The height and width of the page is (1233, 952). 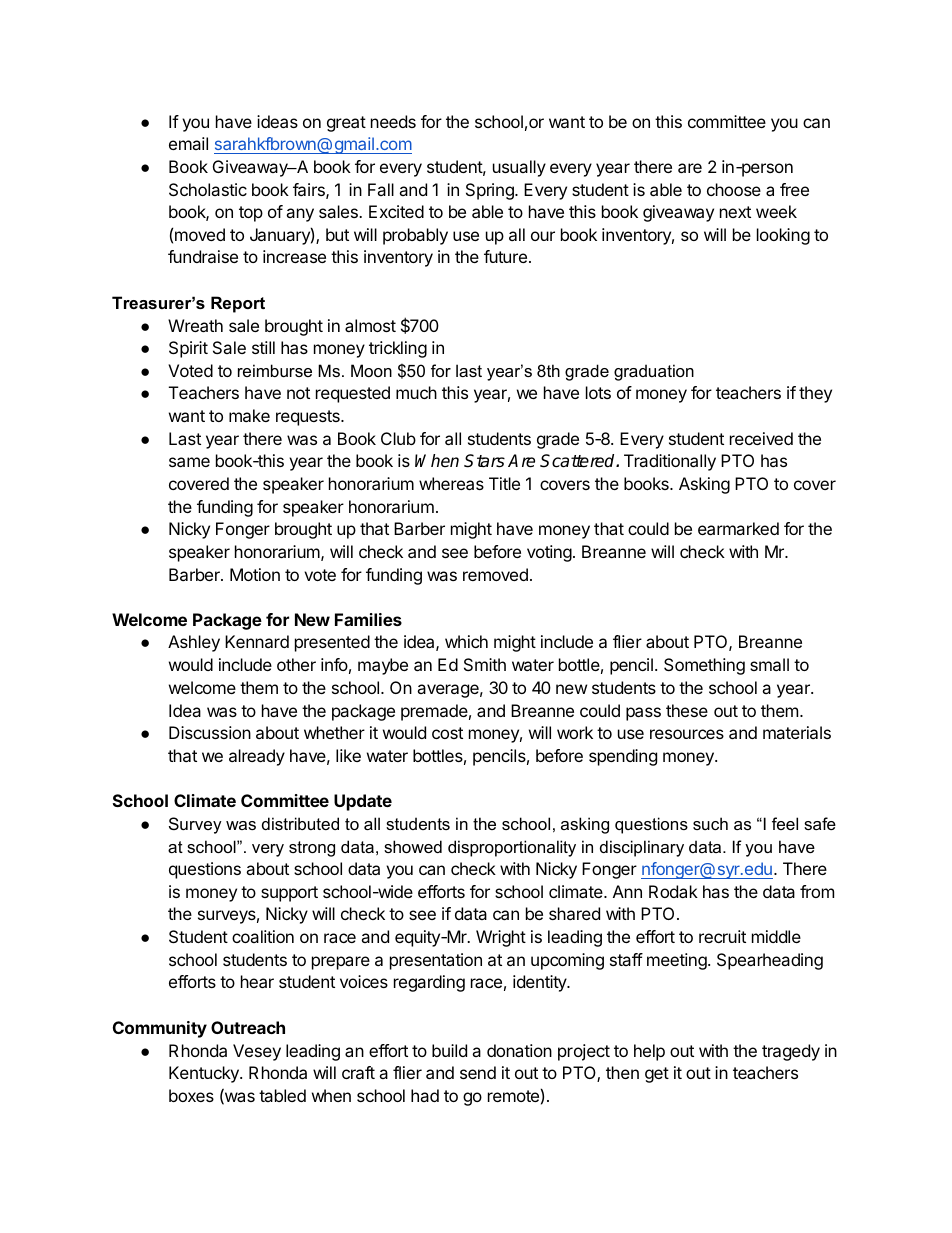 What do you see at coordinates (687, 734) in the page?
I see `resources` at bounding box center [687, 734].
